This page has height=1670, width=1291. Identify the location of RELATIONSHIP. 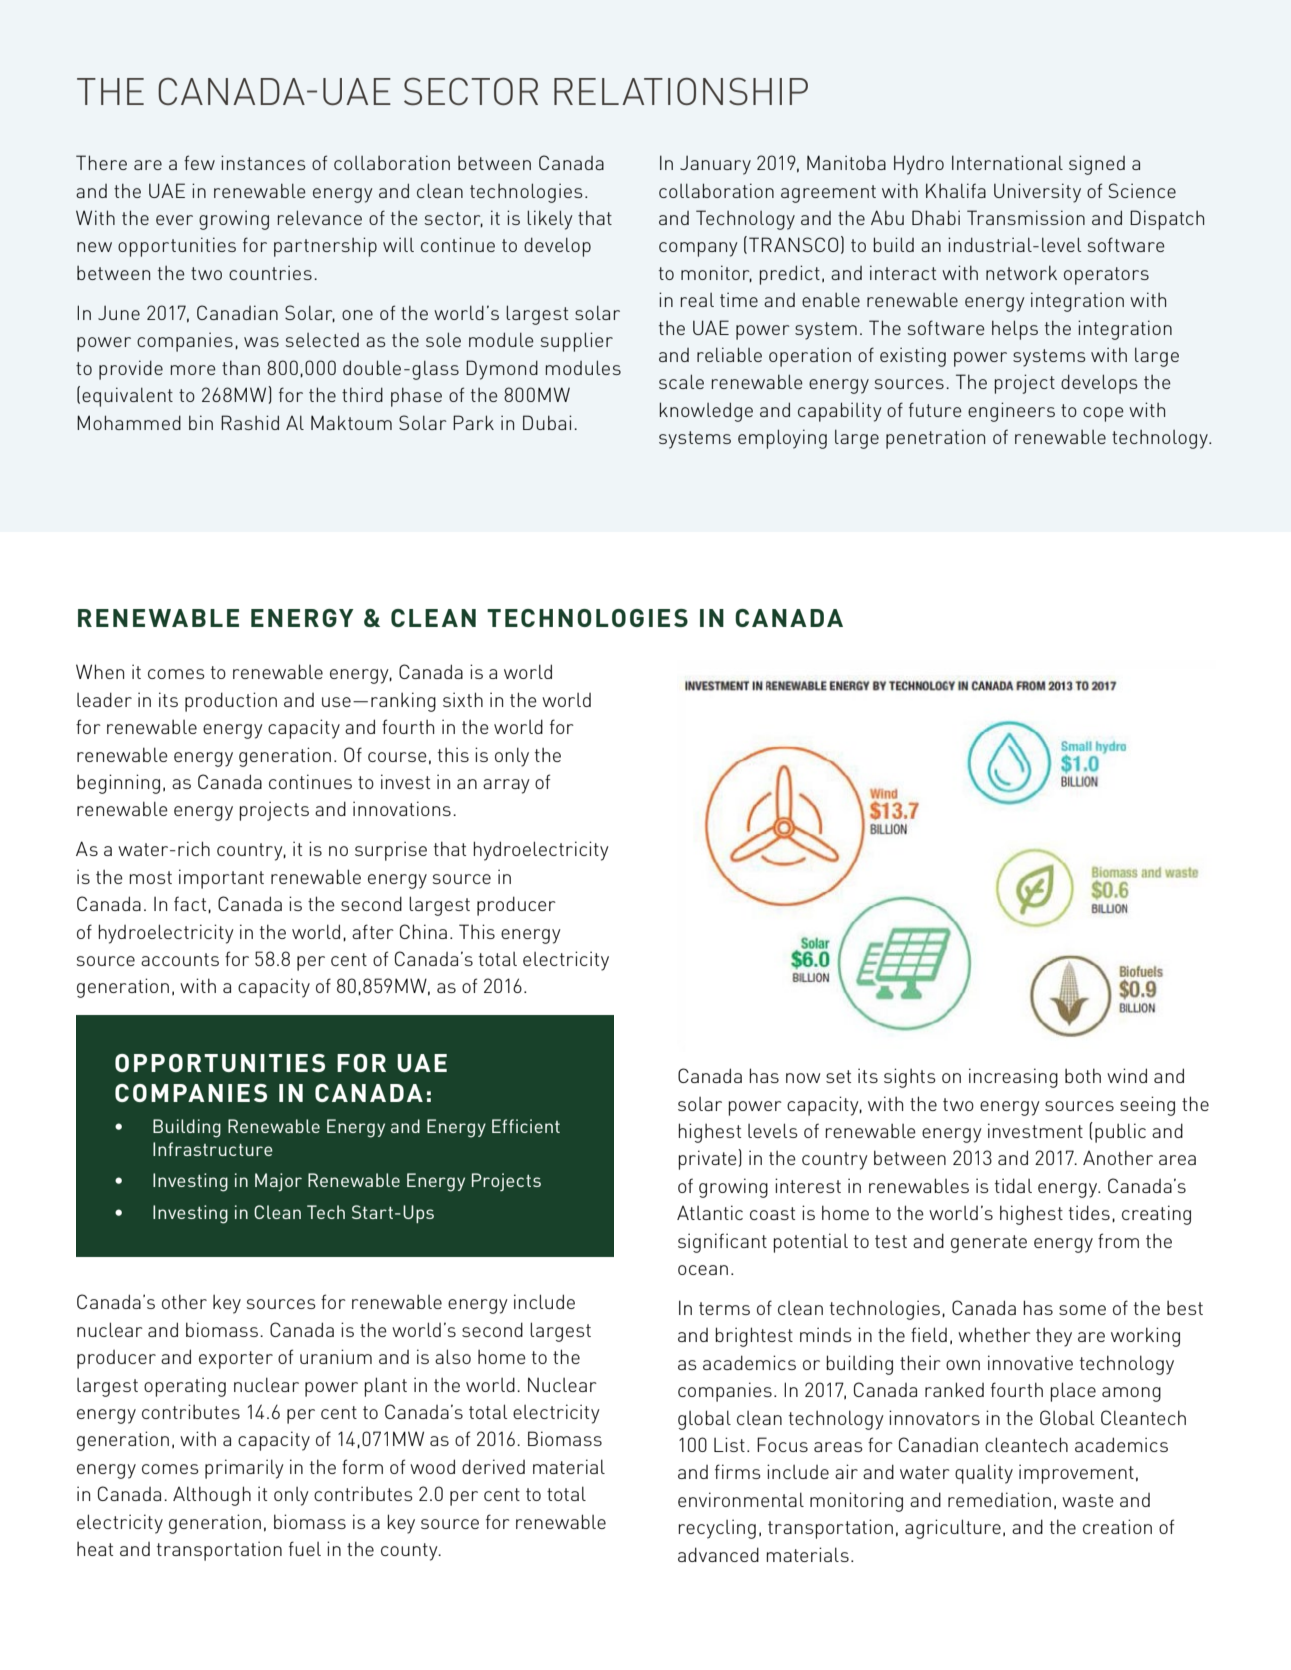
(681, 91).
